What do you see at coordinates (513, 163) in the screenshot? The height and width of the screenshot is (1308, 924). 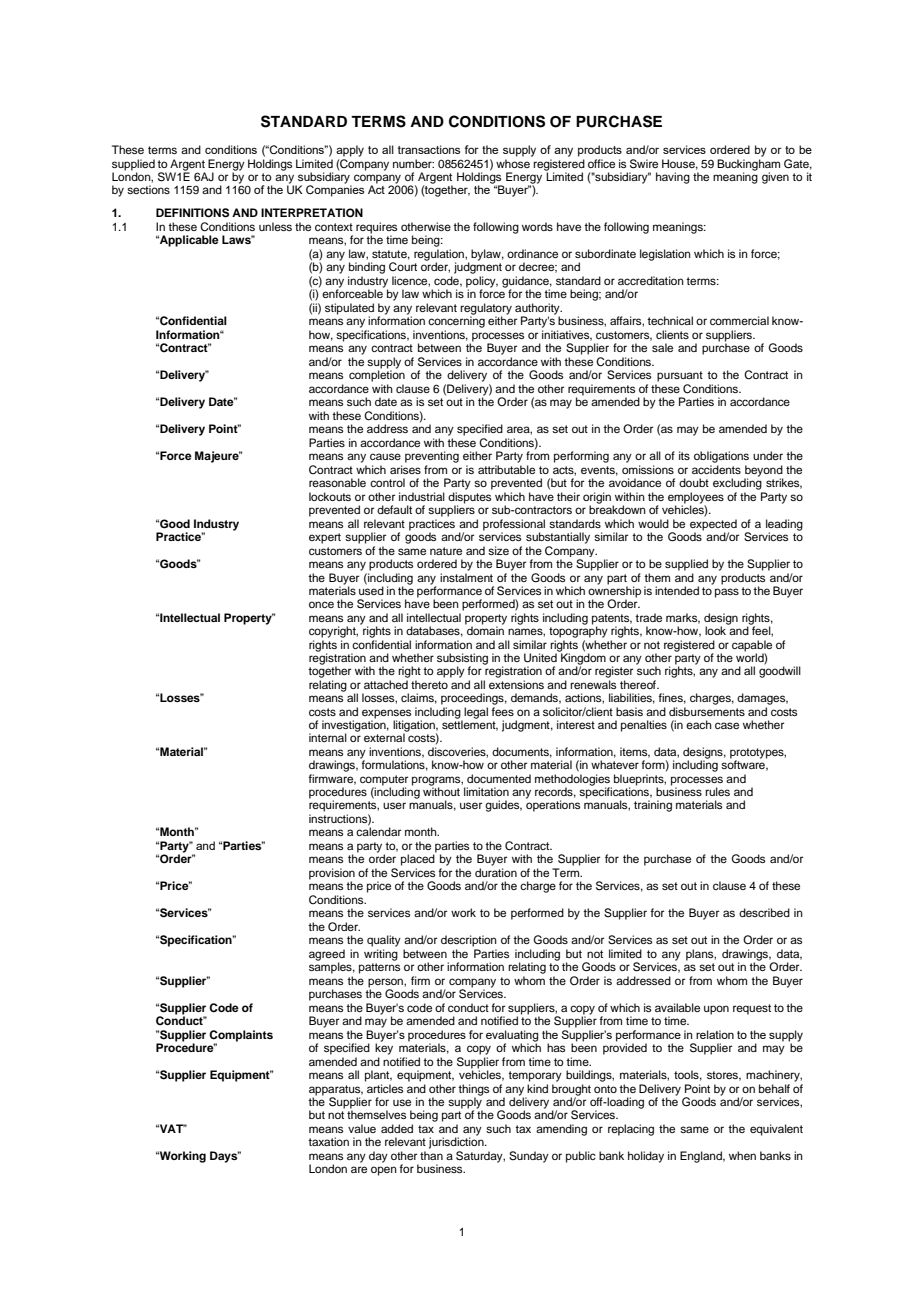 I see `whose` at bounding box center [513, 163].
